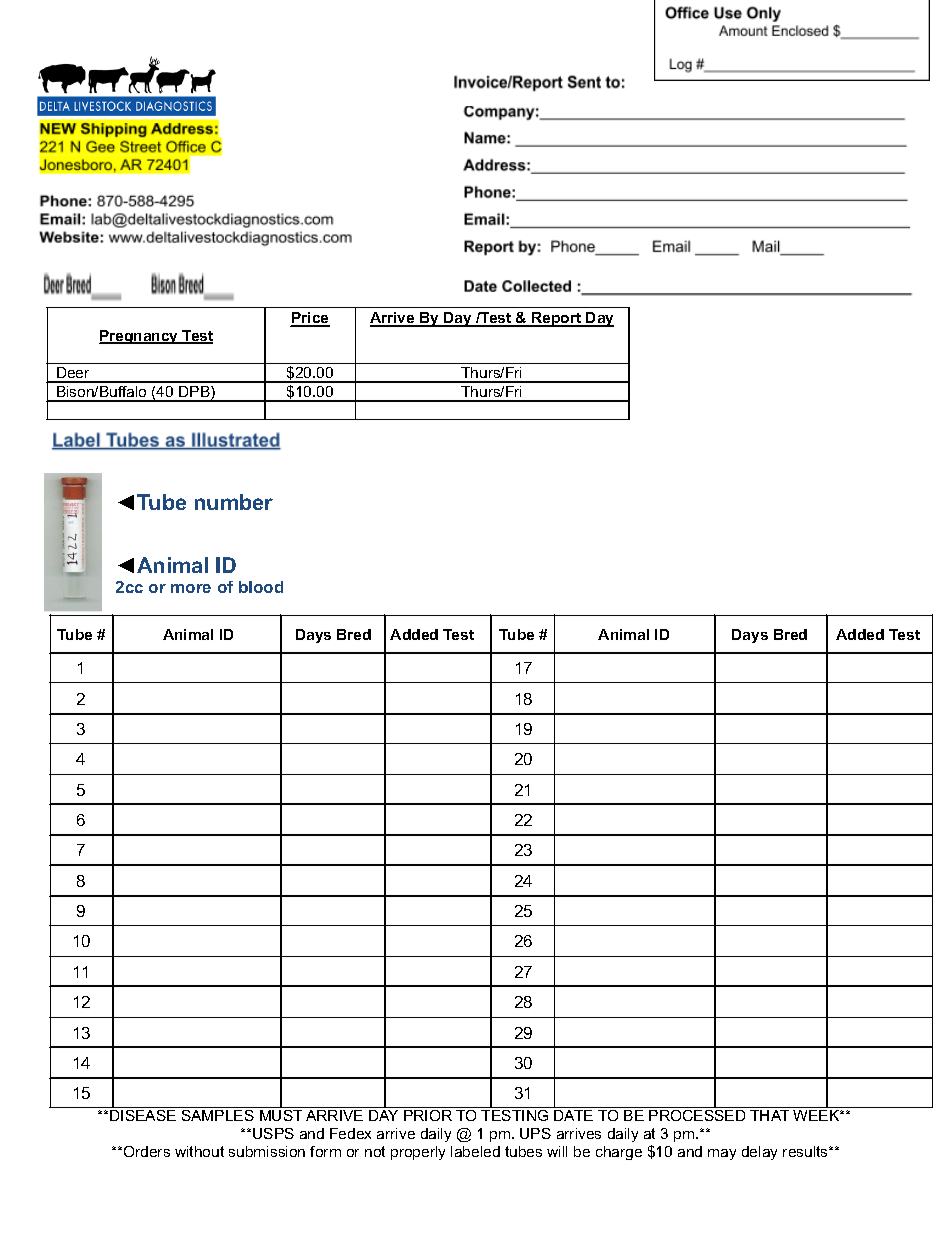  I want to click on without, so click(199, 1151).
